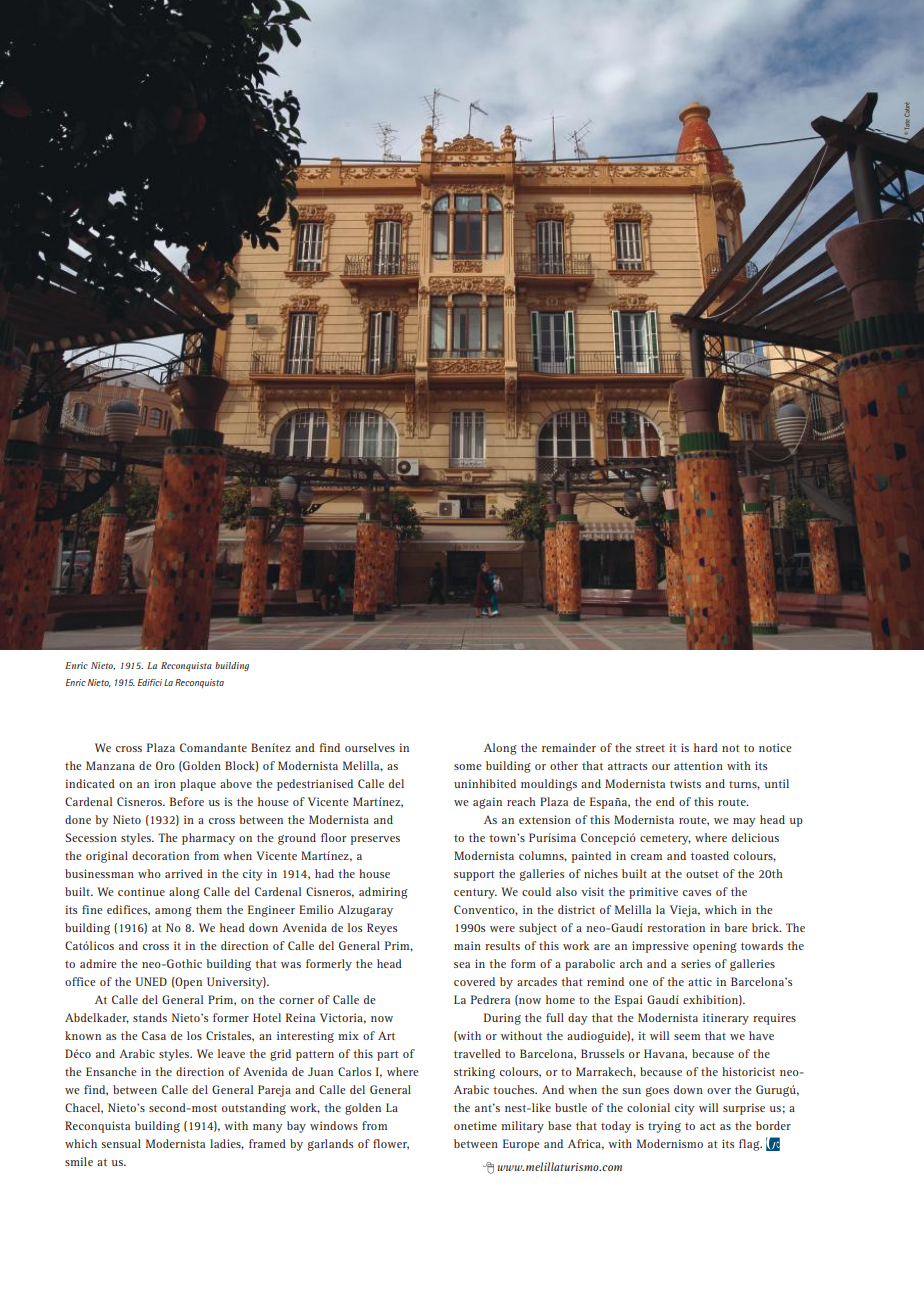 Image resolution: width=924 pixels, height=1290 pixels. I want to click on During, so click(502, 1019).
